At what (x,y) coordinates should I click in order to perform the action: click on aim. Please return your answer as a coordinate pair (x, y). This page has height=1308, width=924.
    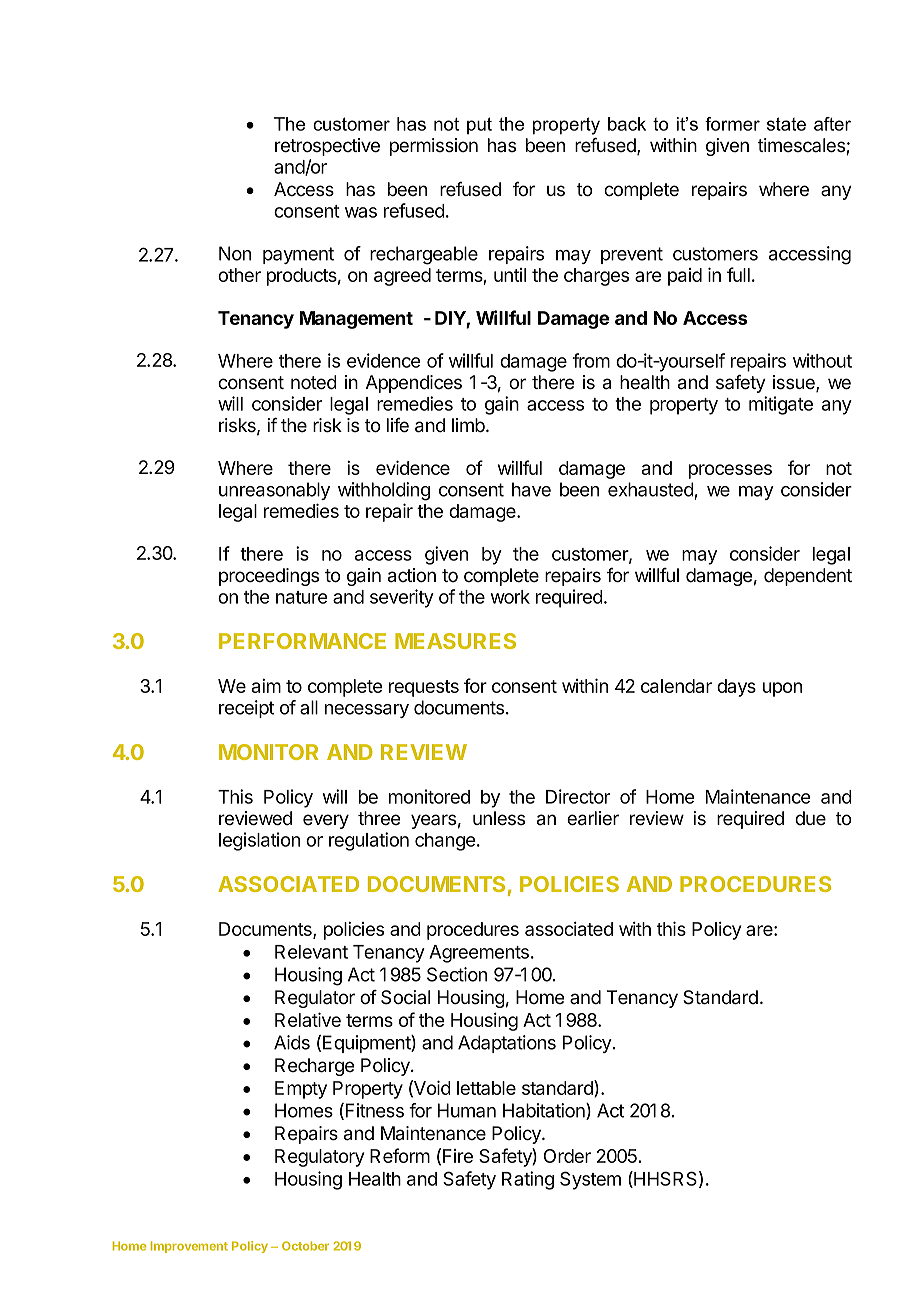
    Looking at the image, I should click on (266, 686).
